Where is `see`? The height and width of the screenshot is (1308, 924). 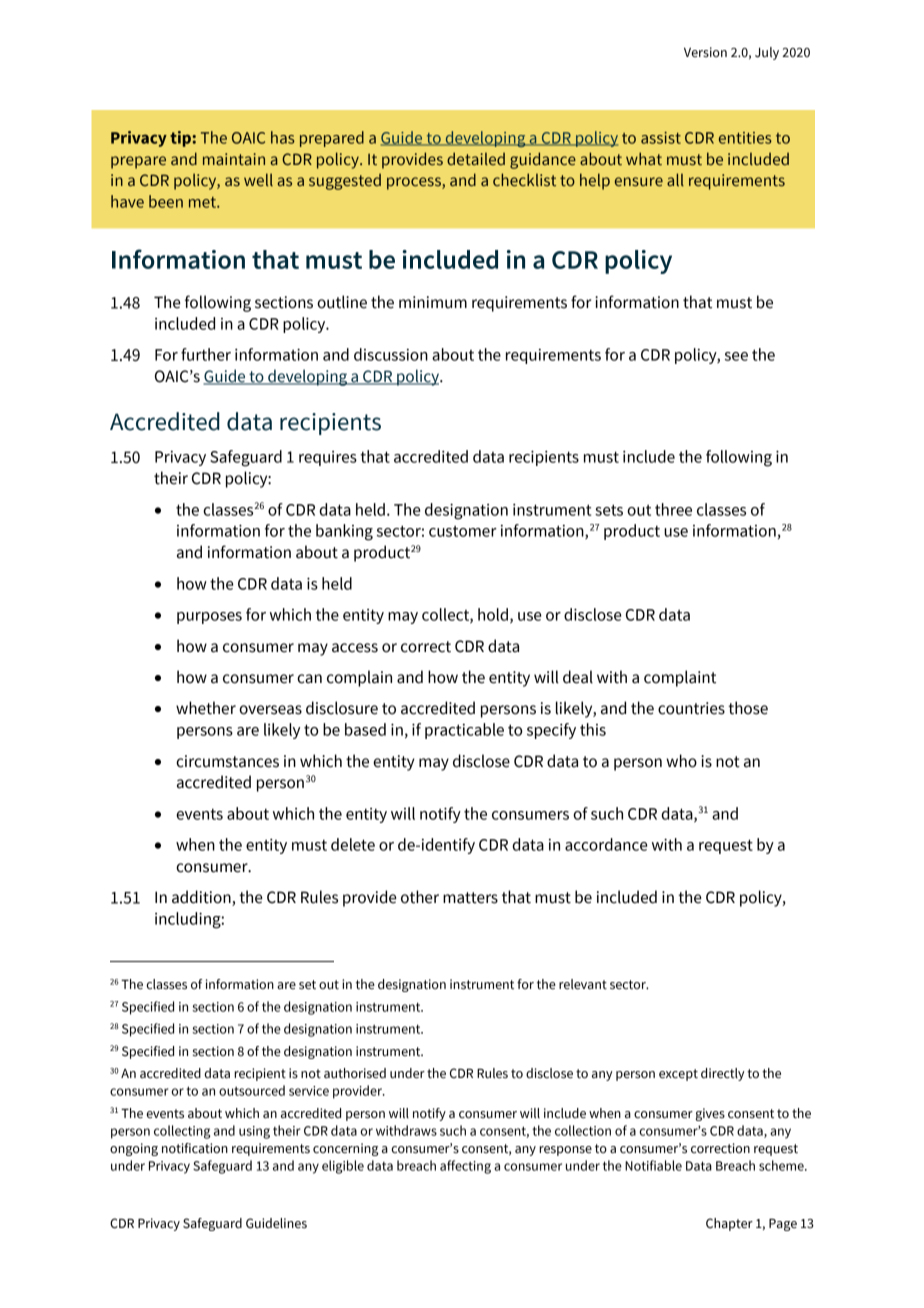
see is located at coordinates (736, 356).
